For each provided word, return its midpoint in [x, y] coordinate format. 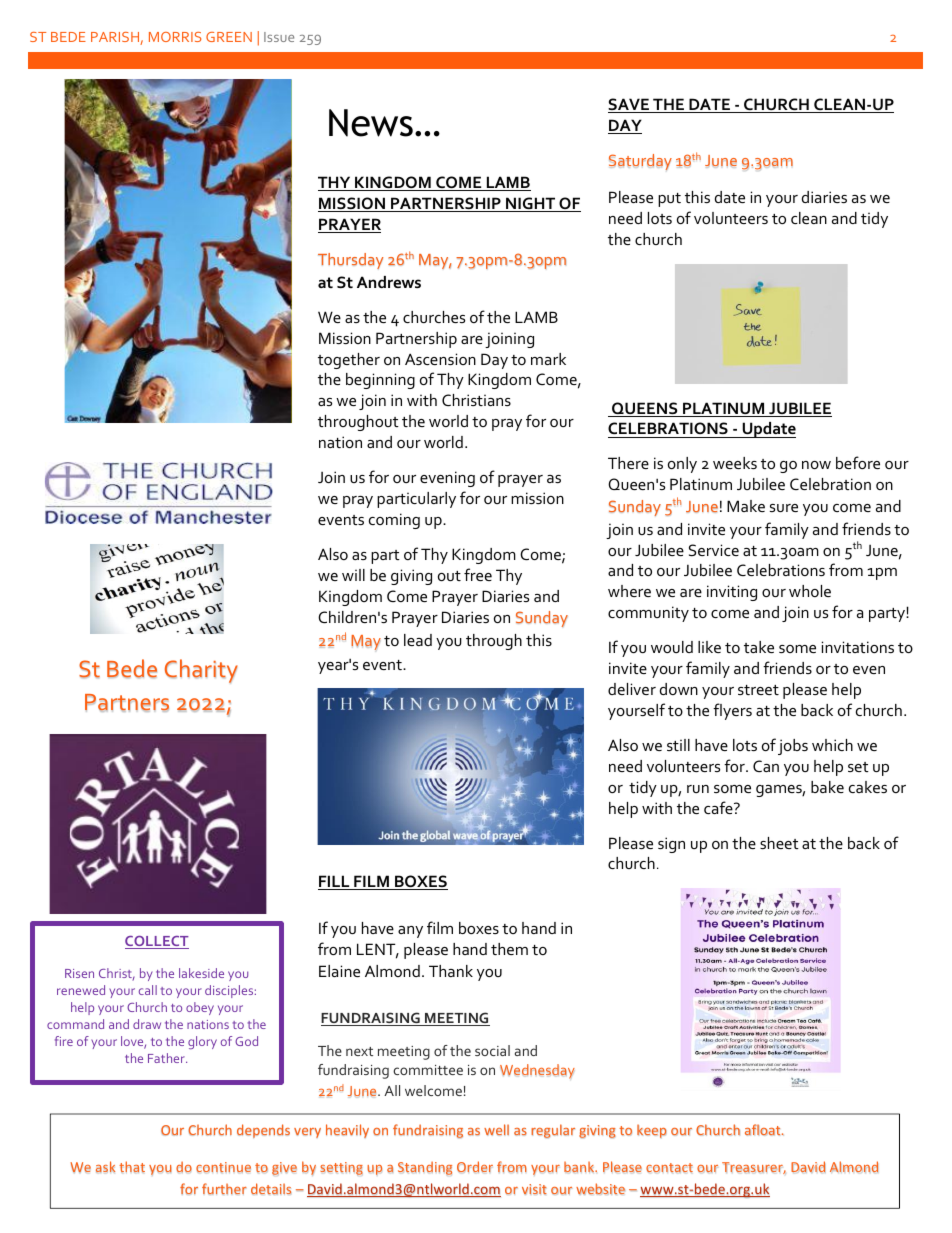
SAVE [630, 105]
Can [766, 766]
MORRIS [175, 37]
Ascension [440, 359]
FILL [335, 882]
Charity [201, 671]
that [132, 1167]
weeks [735, 463]
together [349, 361]
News [371, 123]
